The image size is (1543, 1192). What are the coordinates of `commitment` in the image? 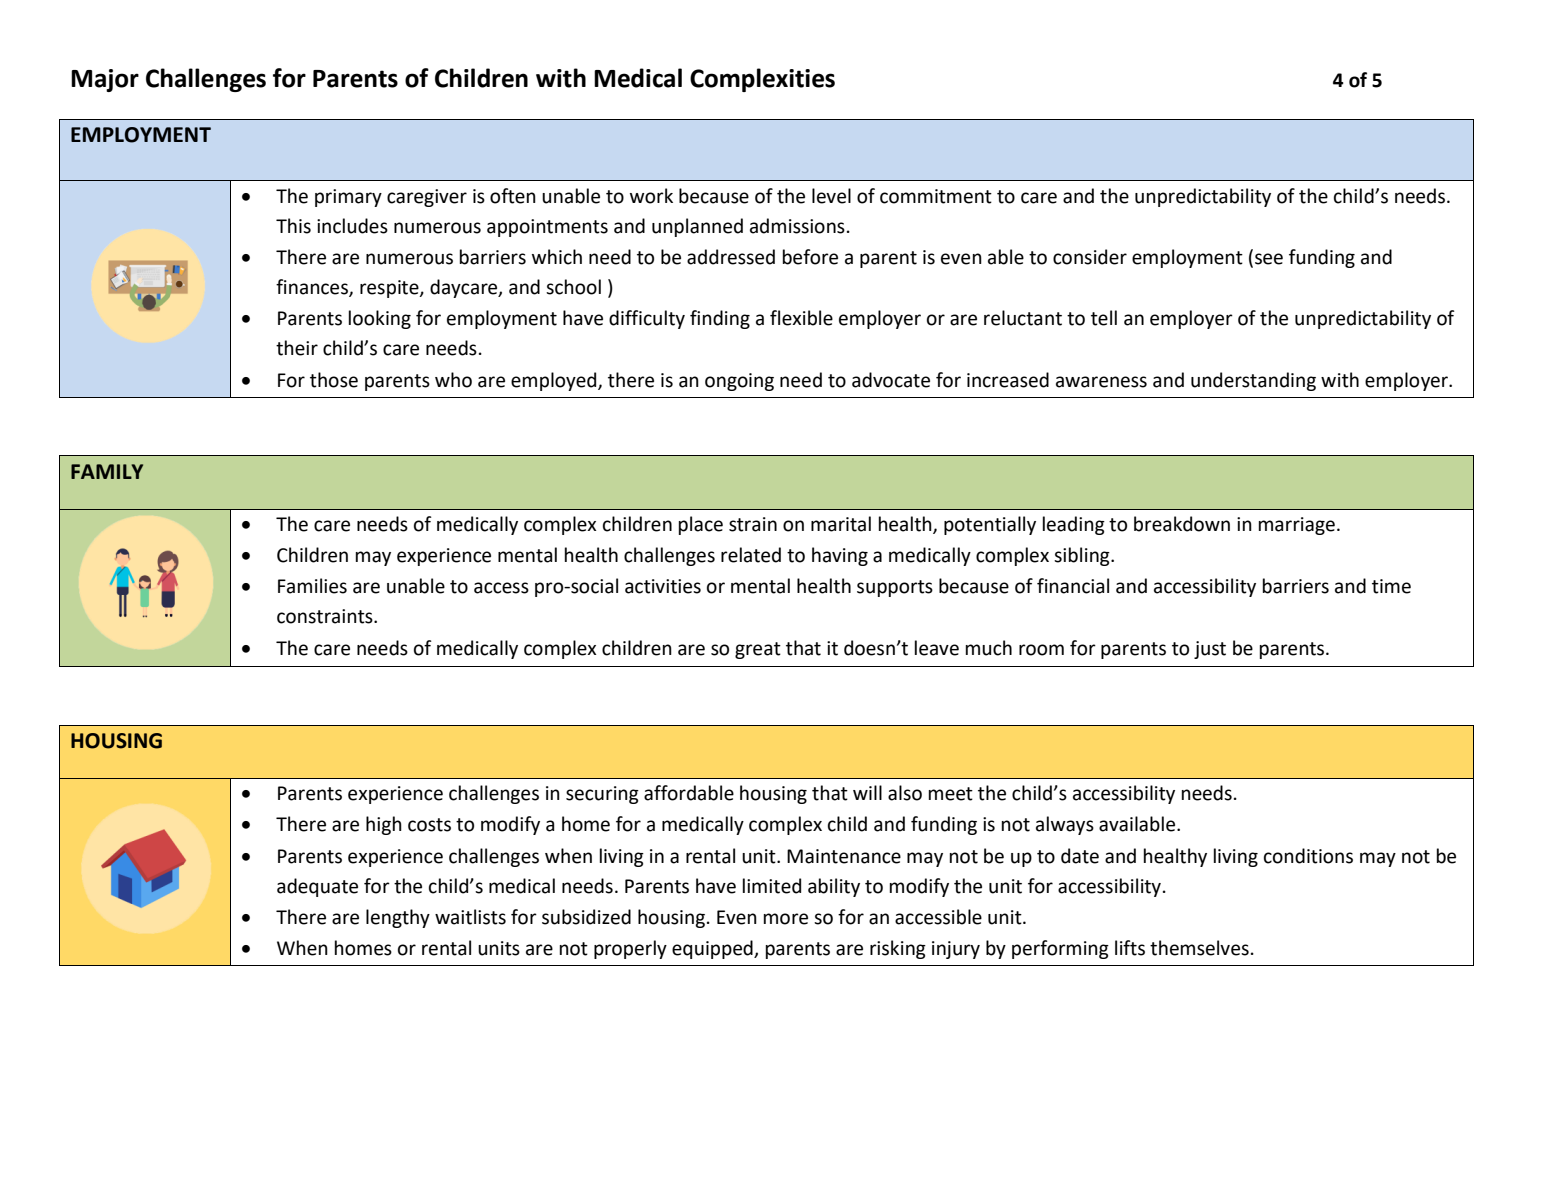 It's located at (936, 196).
